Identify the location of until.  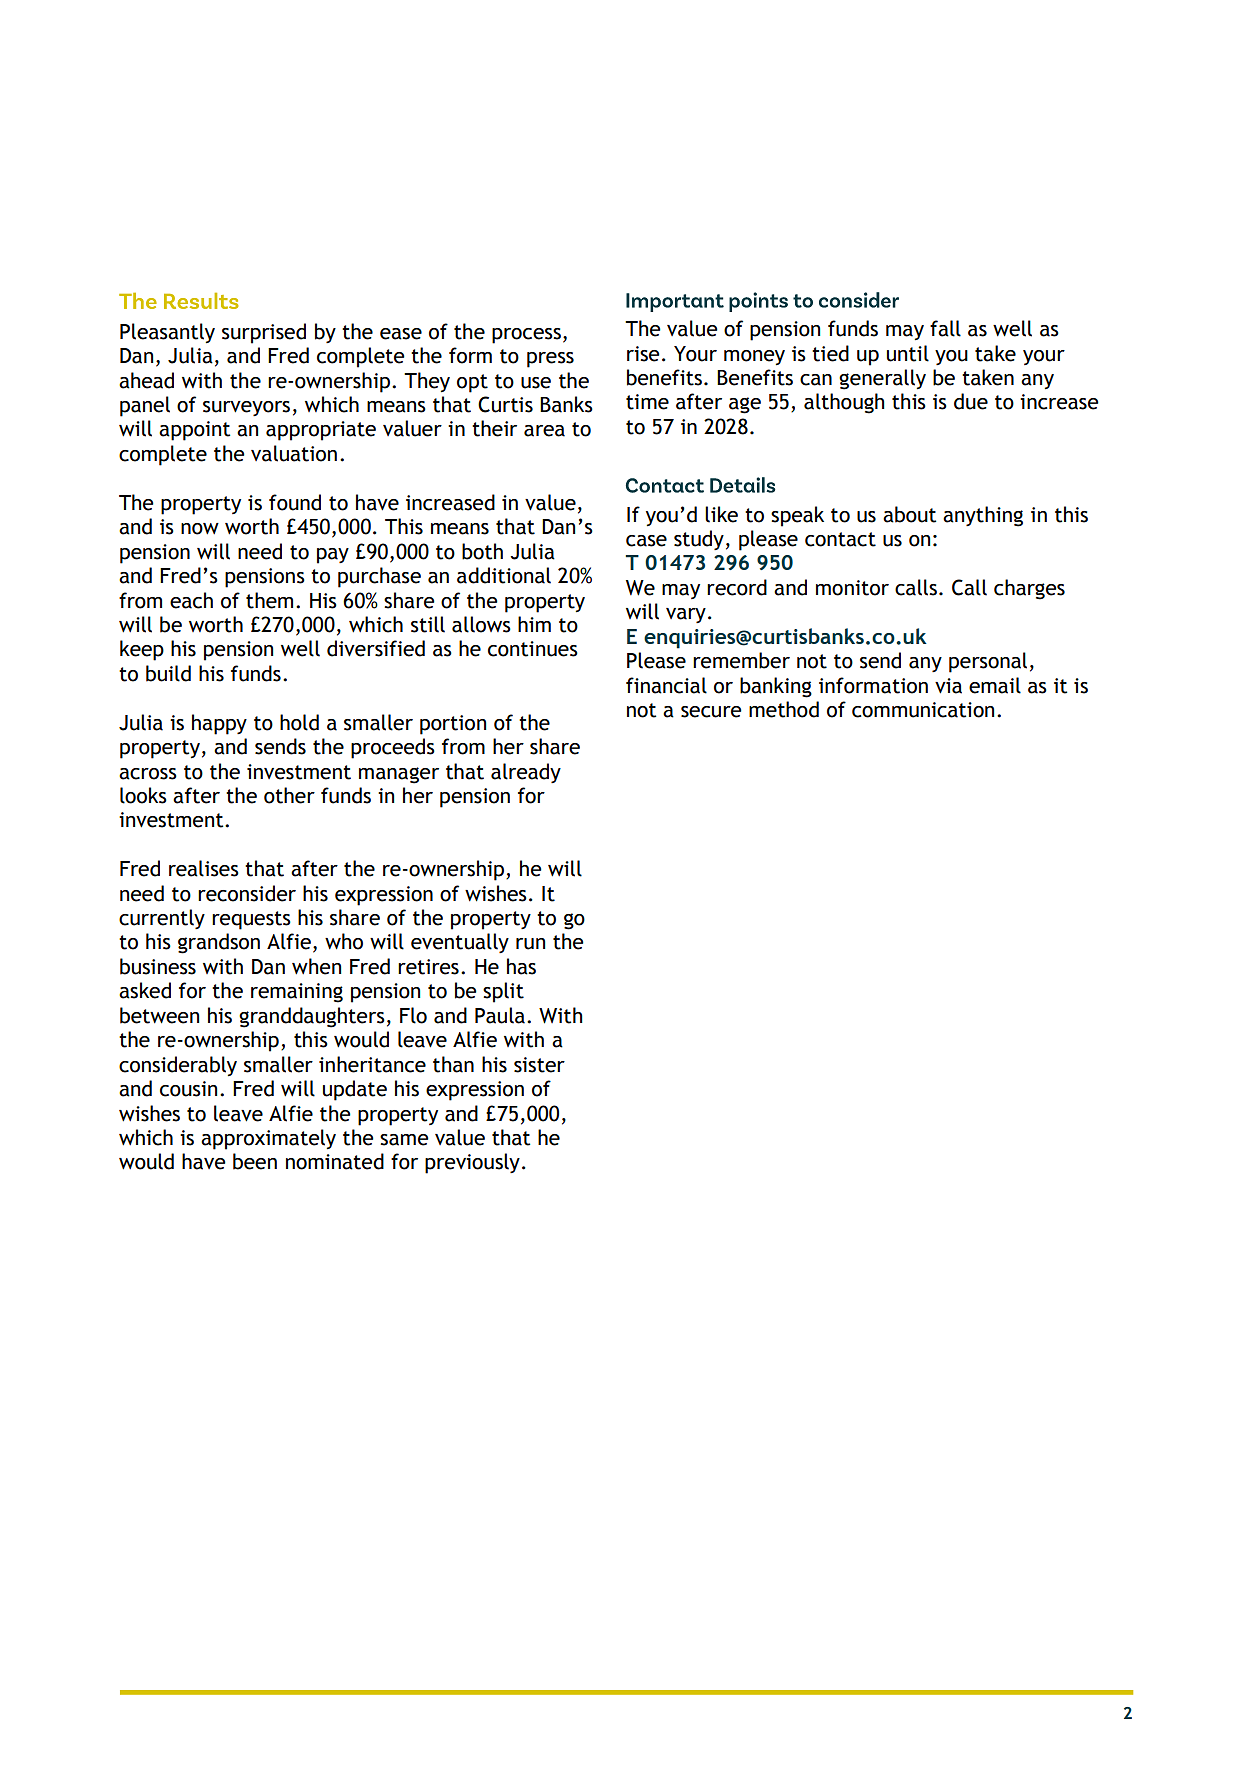
(908, 353).
